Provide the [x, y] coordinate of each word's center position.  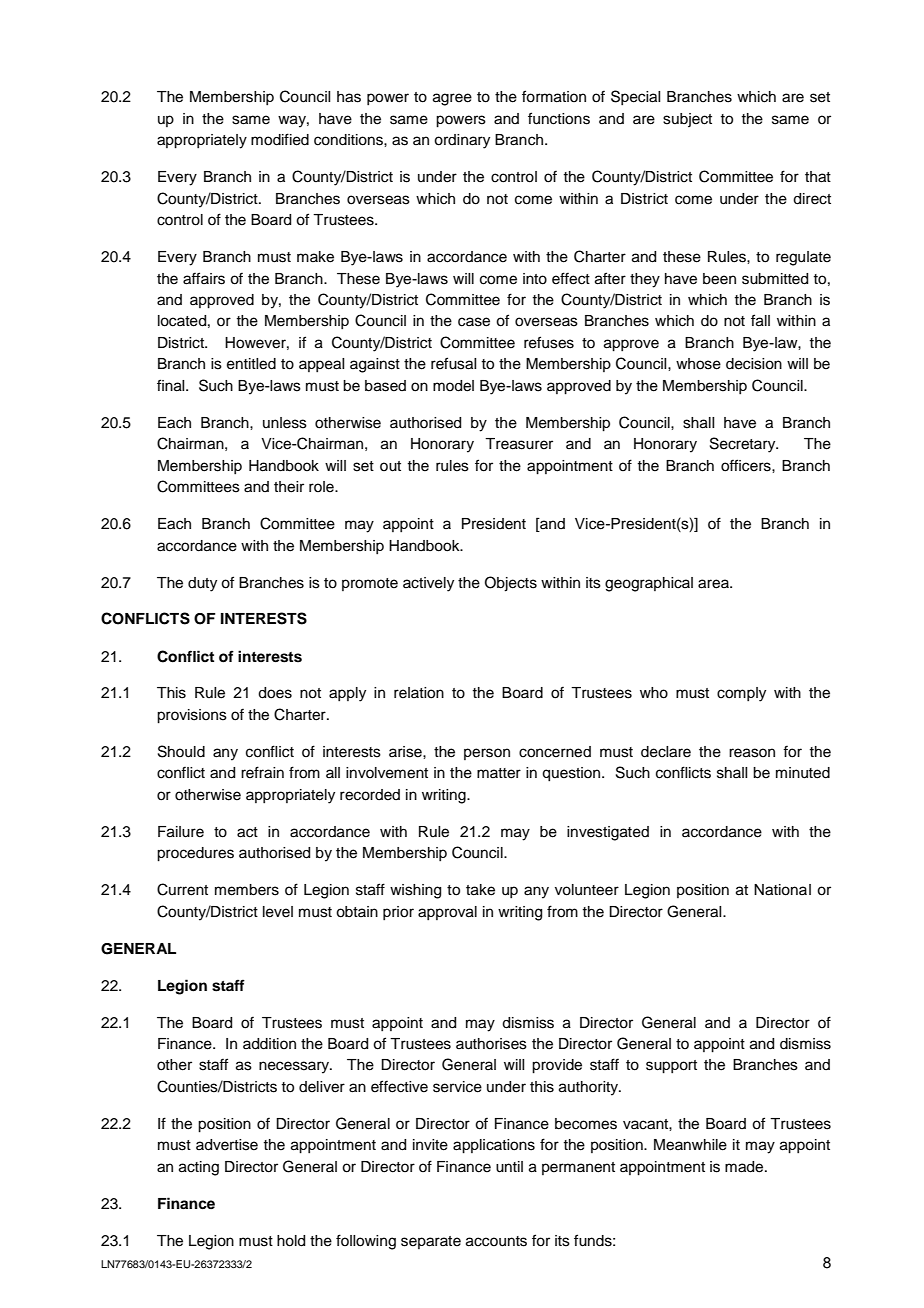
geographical [649, 584]
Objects [511, 584]
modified [280, 139]
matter [499, 773]
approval [447, 913]
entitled [251, 364]
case [474, 322]
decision [754, 364]
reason [752, 753]
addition [269, 1044]
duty [202, 584]
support [671, 1067]
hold [291, 1241]
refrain [262, 772]
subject [687, 120]
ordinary [462, 141]
